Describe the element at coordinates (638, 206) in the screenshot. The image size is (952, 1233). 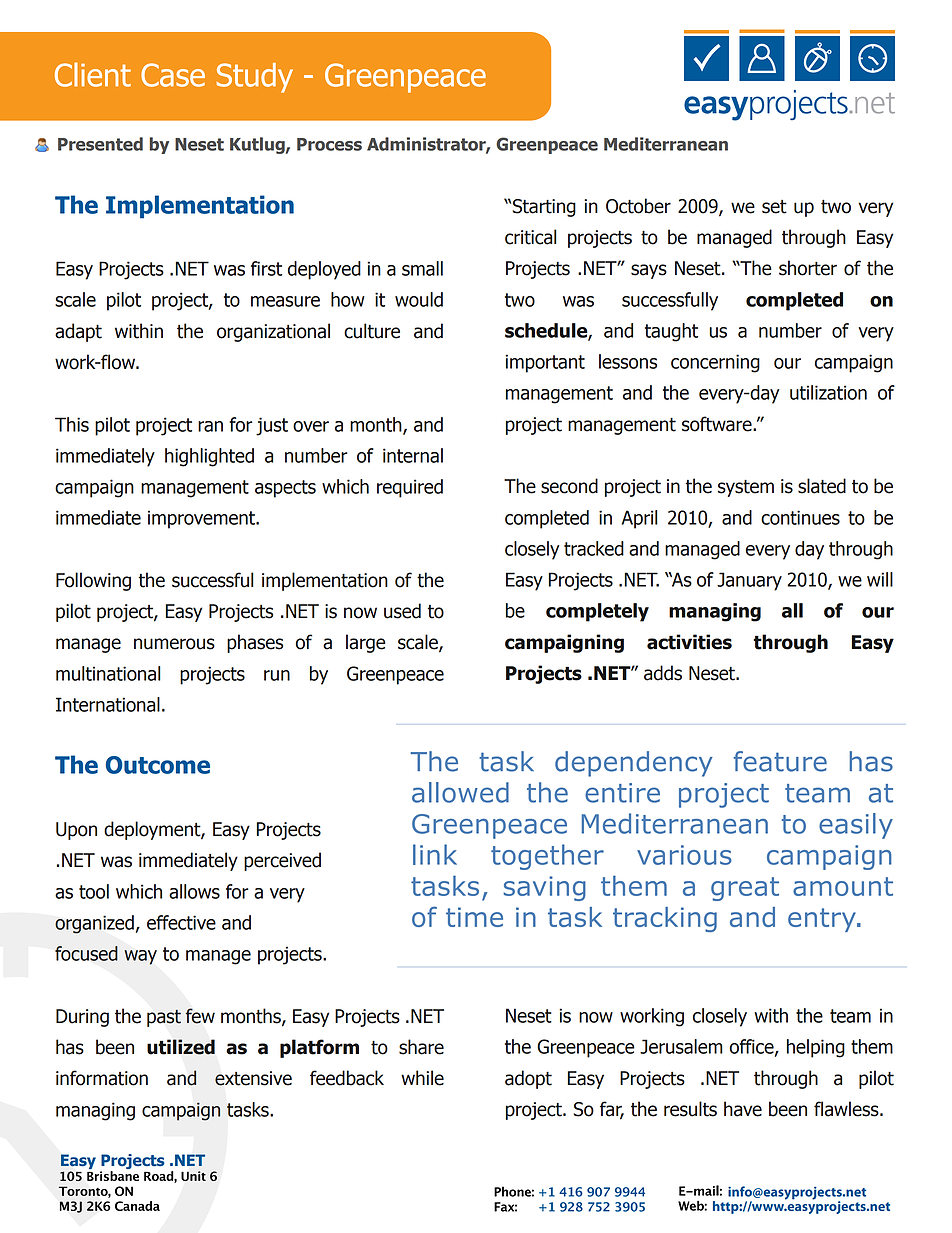
I see `October` at that location.
